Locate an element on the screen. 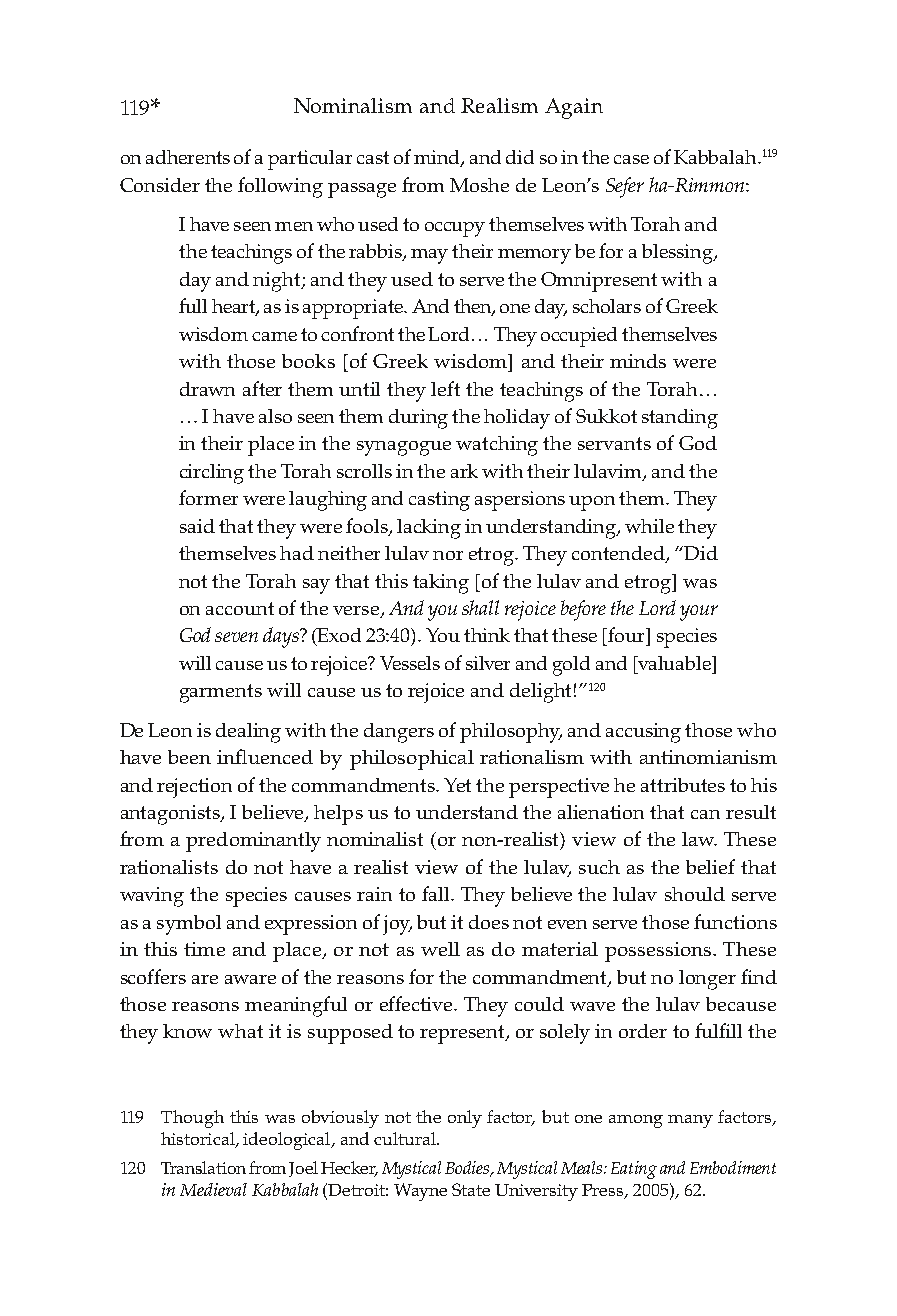 Image resolution: width=897 pixels, height=1316 pixels. symbol is located at coordinates (189, 925).
